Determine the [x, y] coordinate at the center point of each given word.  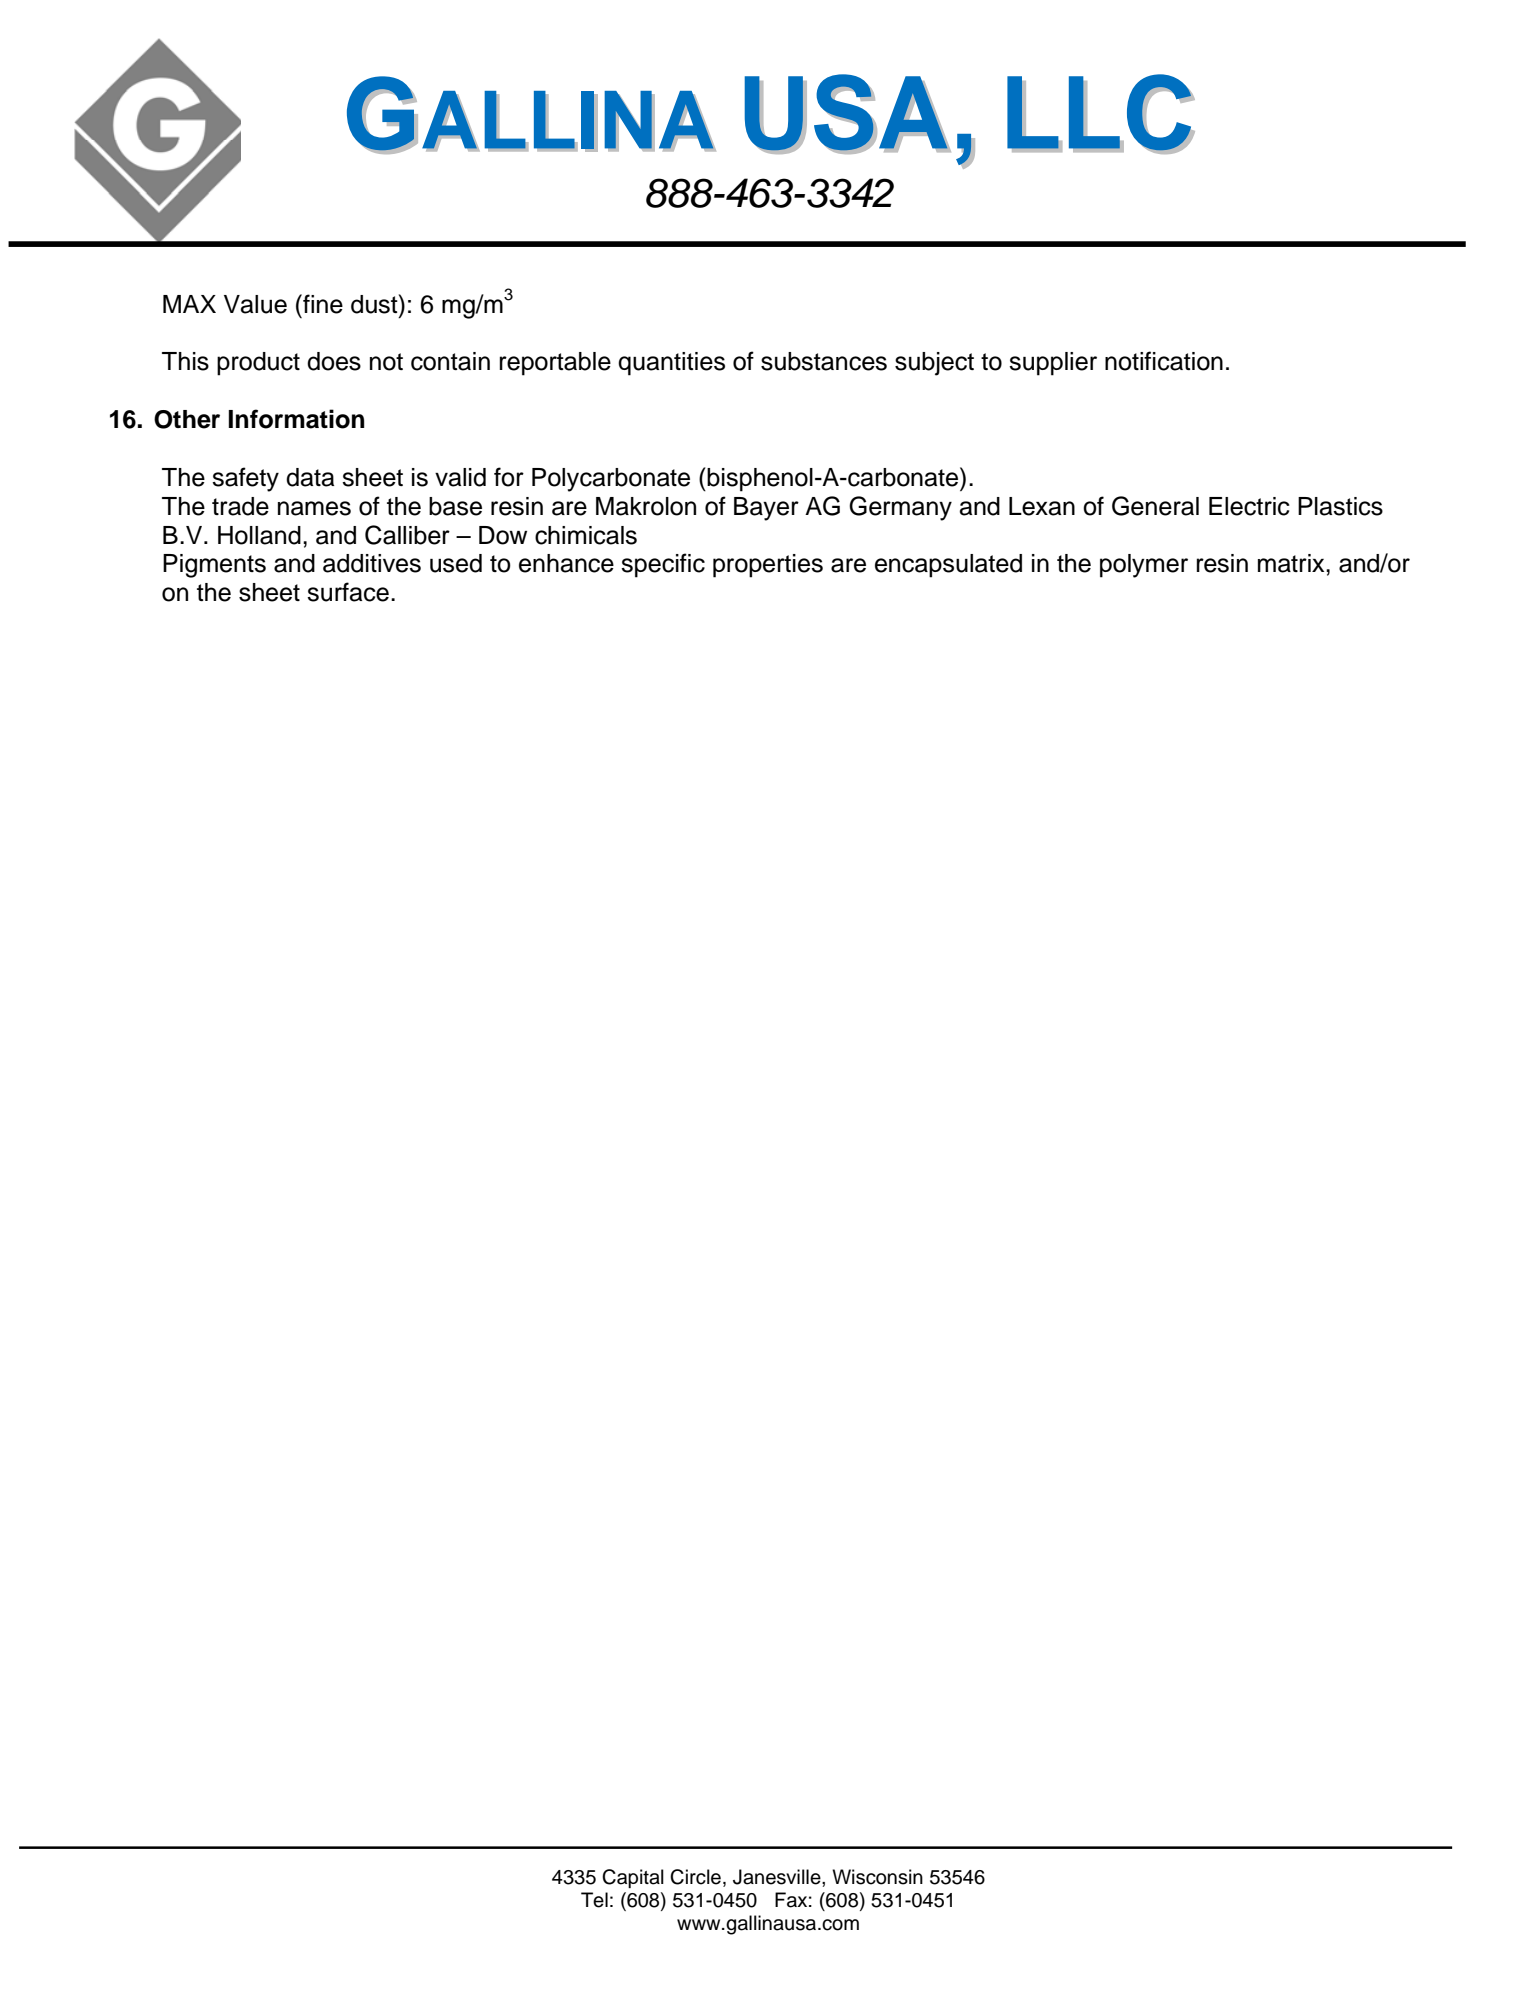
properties [768, 566]
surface [348, 592]
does [334, 361]
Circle [695, 1877]
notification [1164, 361]
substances [824, 361]
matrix [1292, 563]
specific [663, 565]
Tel [594, 1900]
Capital [633, 1878]
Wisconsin [877, 1877]
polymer [1144, 566]
